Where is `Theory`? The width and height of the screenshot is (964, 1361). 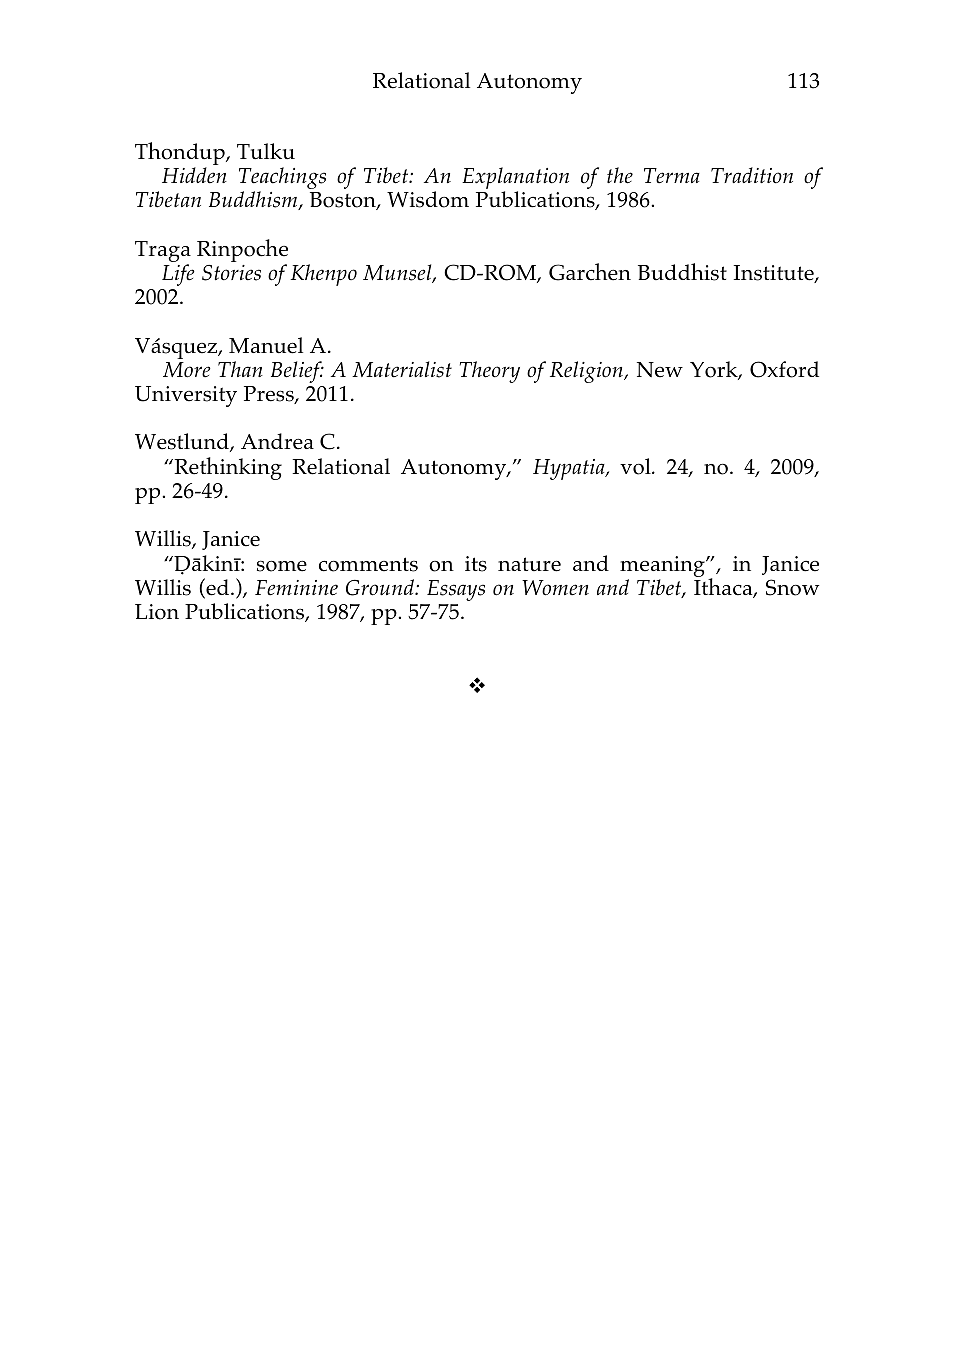 Theory is located at coordinates (490, 372).
